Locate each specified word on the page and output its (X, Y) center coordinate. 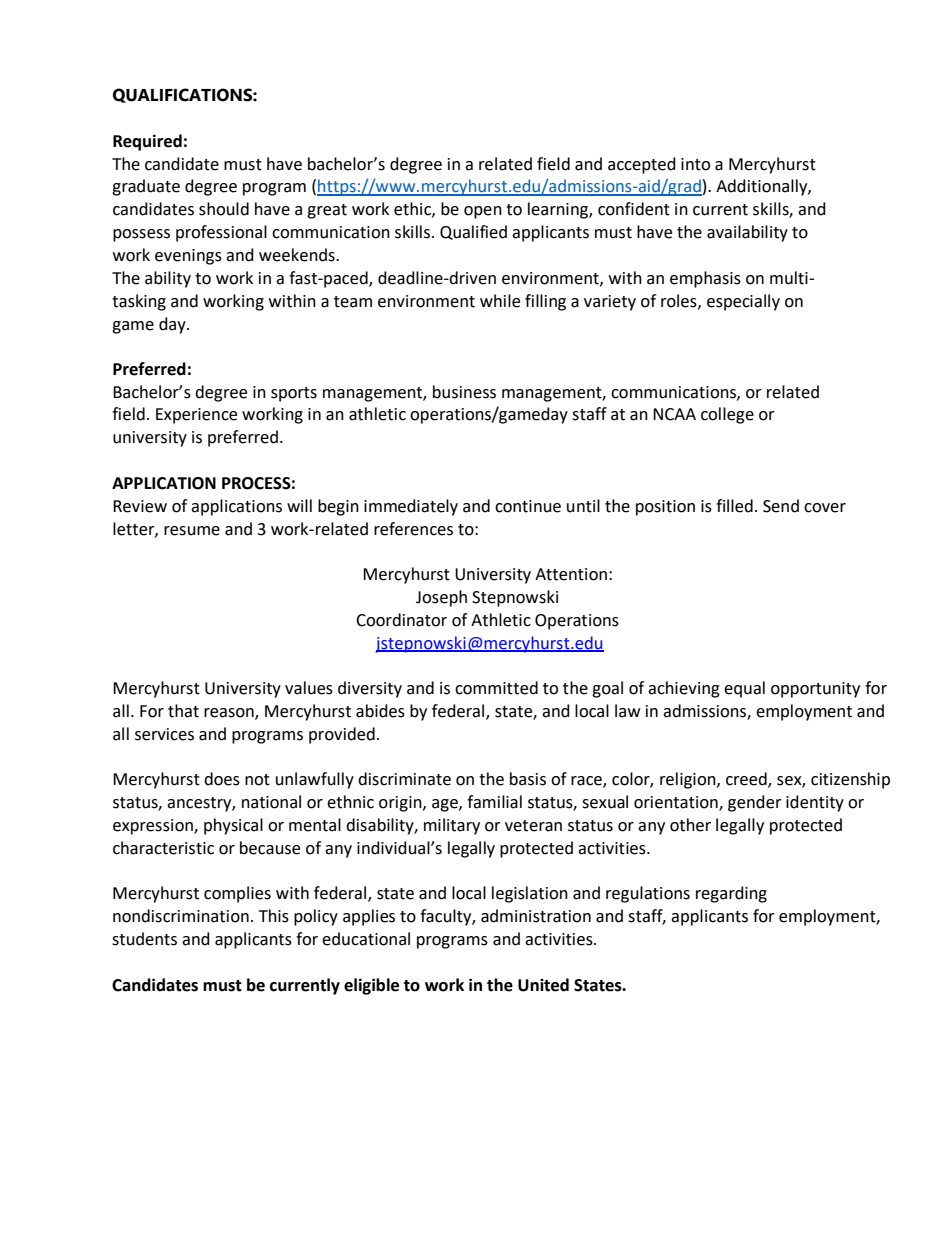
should (224, 209)
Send (781, 506)
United (543, 985)
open (483, 212)
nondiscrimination (181, 916)
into (695, 164)
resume (192, 531)
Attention (571, 574)
